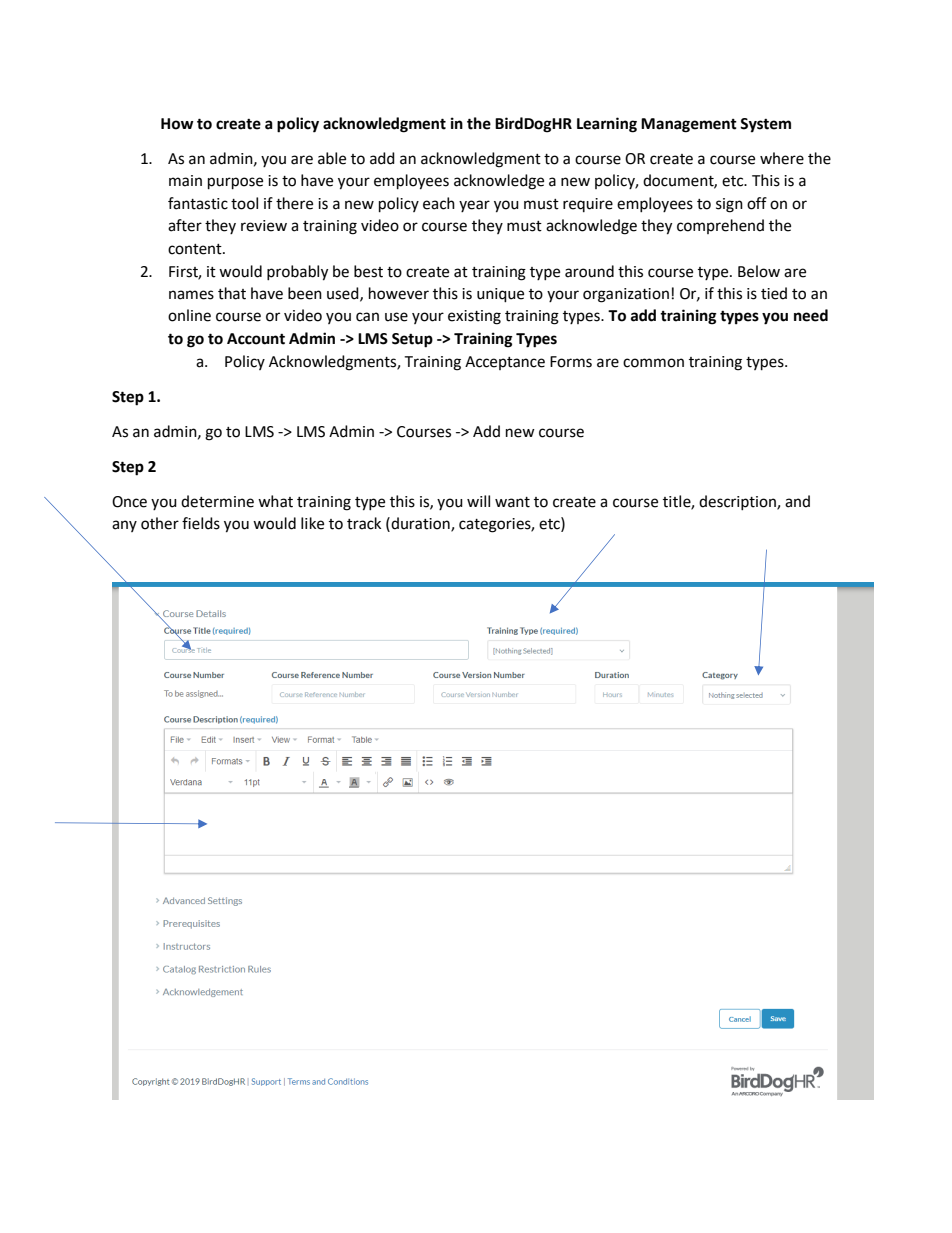 The image size is (952, 1233). What do you see at coordinates (201, 523) in the page?
I see `fields` at bounding box center [201, 523].
